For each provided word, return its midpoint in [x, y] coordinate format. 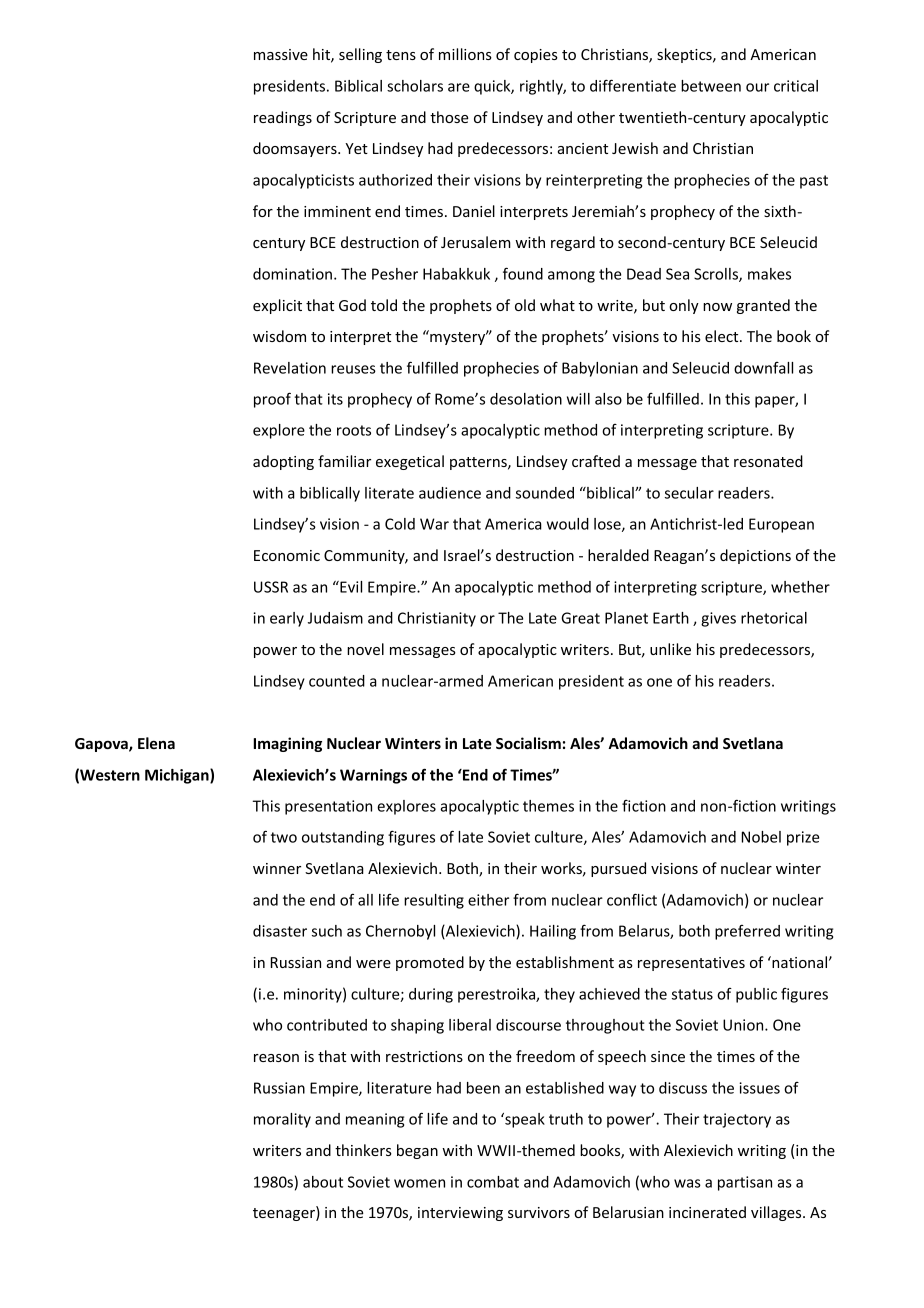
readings [283, 118]
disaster [280, 931]
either [488, 900]
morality [282, 1120]
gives [718, 619]
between [711, 86]
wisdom [279, 336]
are [459, 87]
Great [580, 618]
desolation [526, 399]
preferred [747, 932]
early [287, 619]
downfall [763, 368]
